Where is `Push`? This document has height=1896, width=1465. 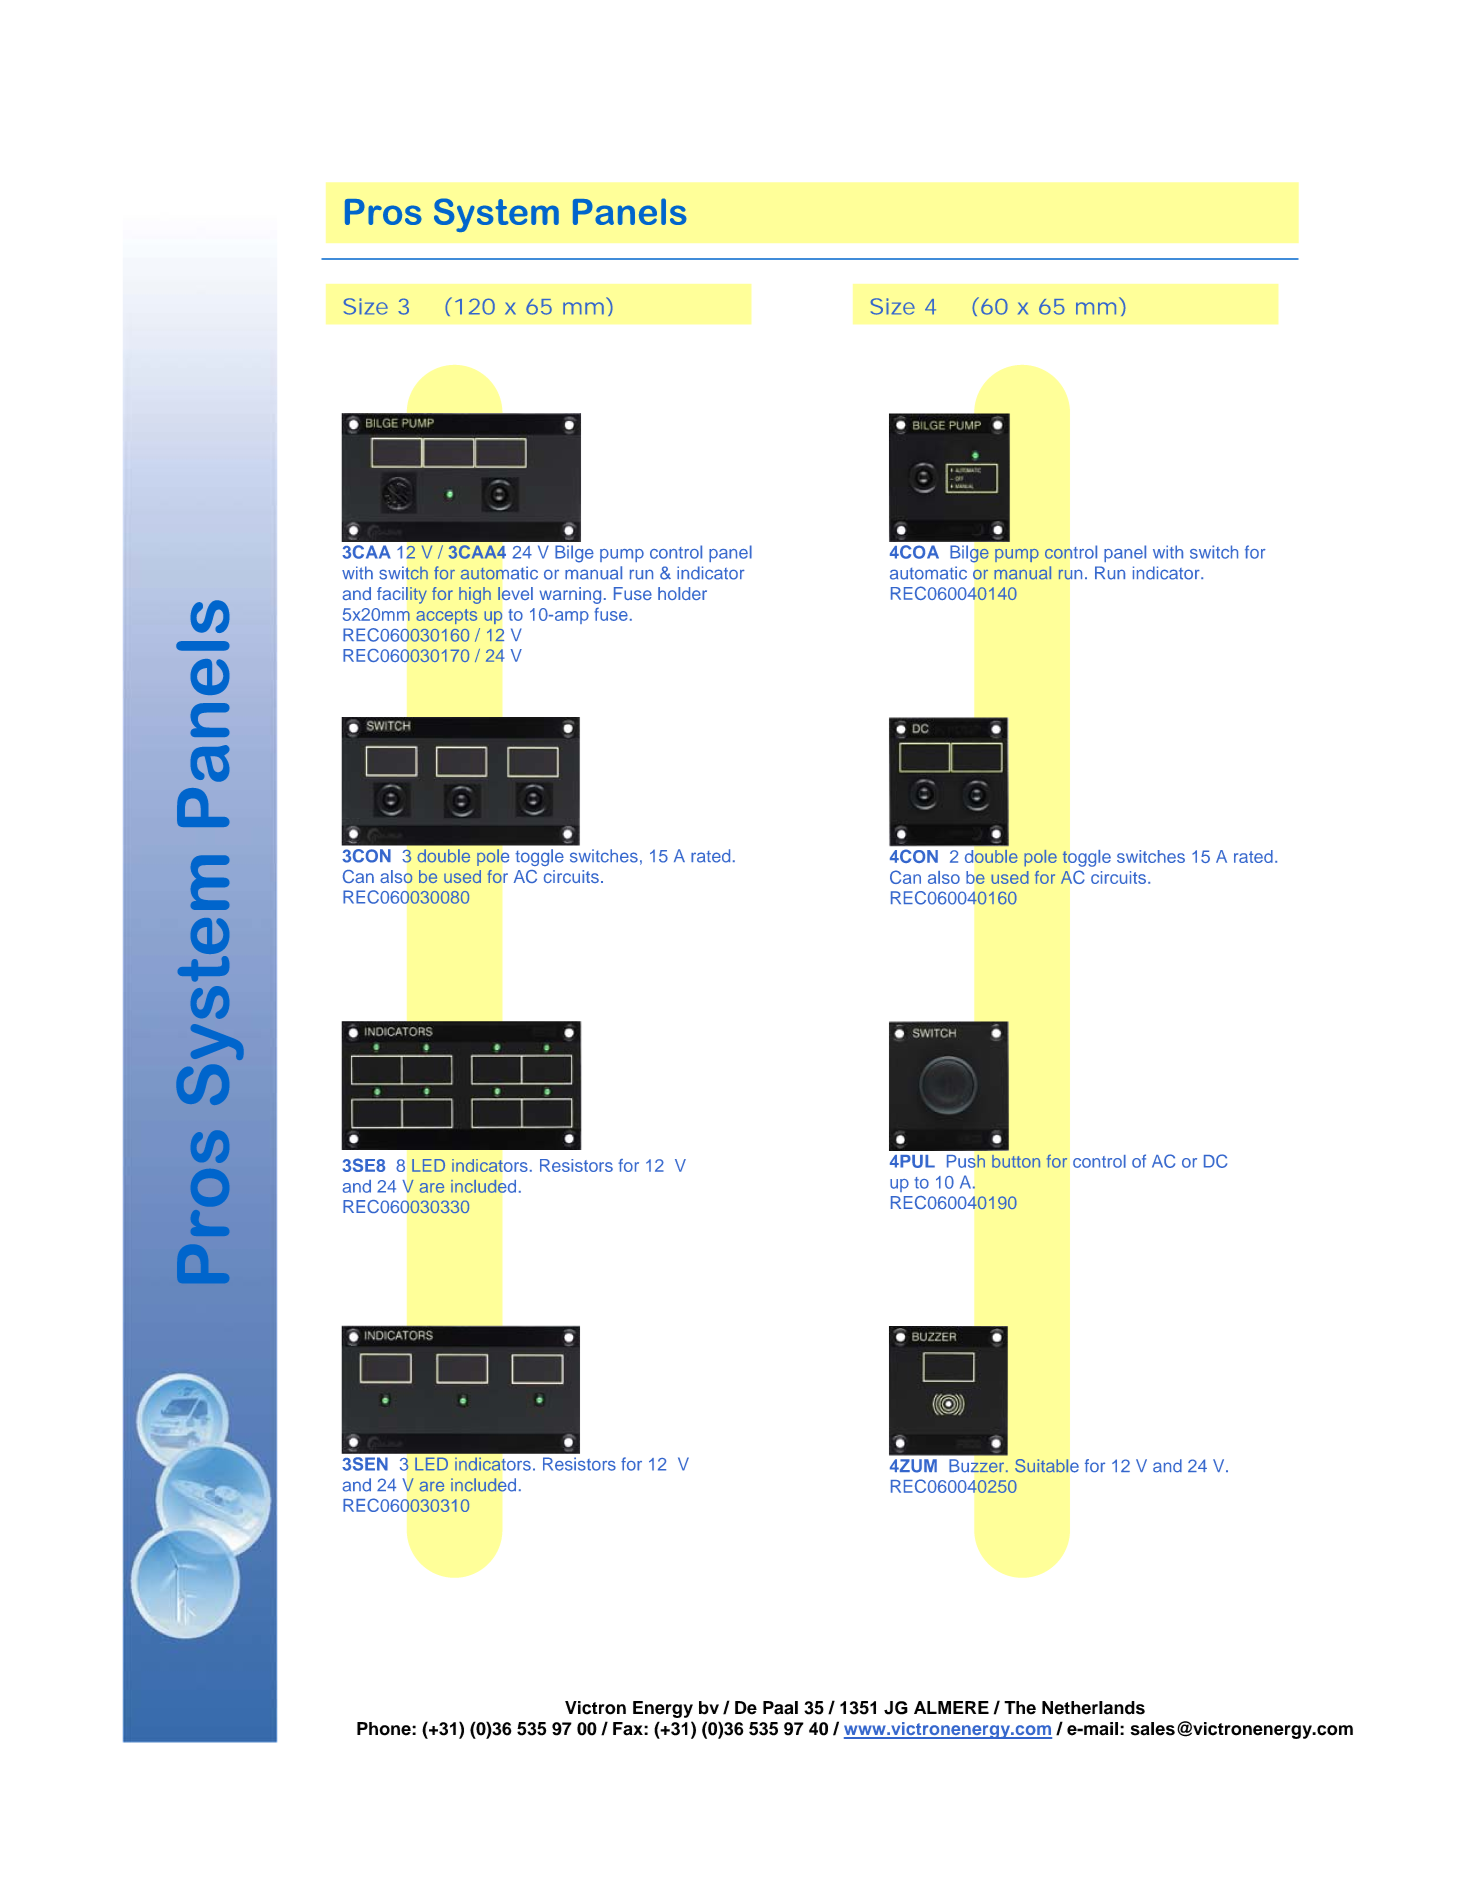
Push is located at coordinates (966, 1161).
